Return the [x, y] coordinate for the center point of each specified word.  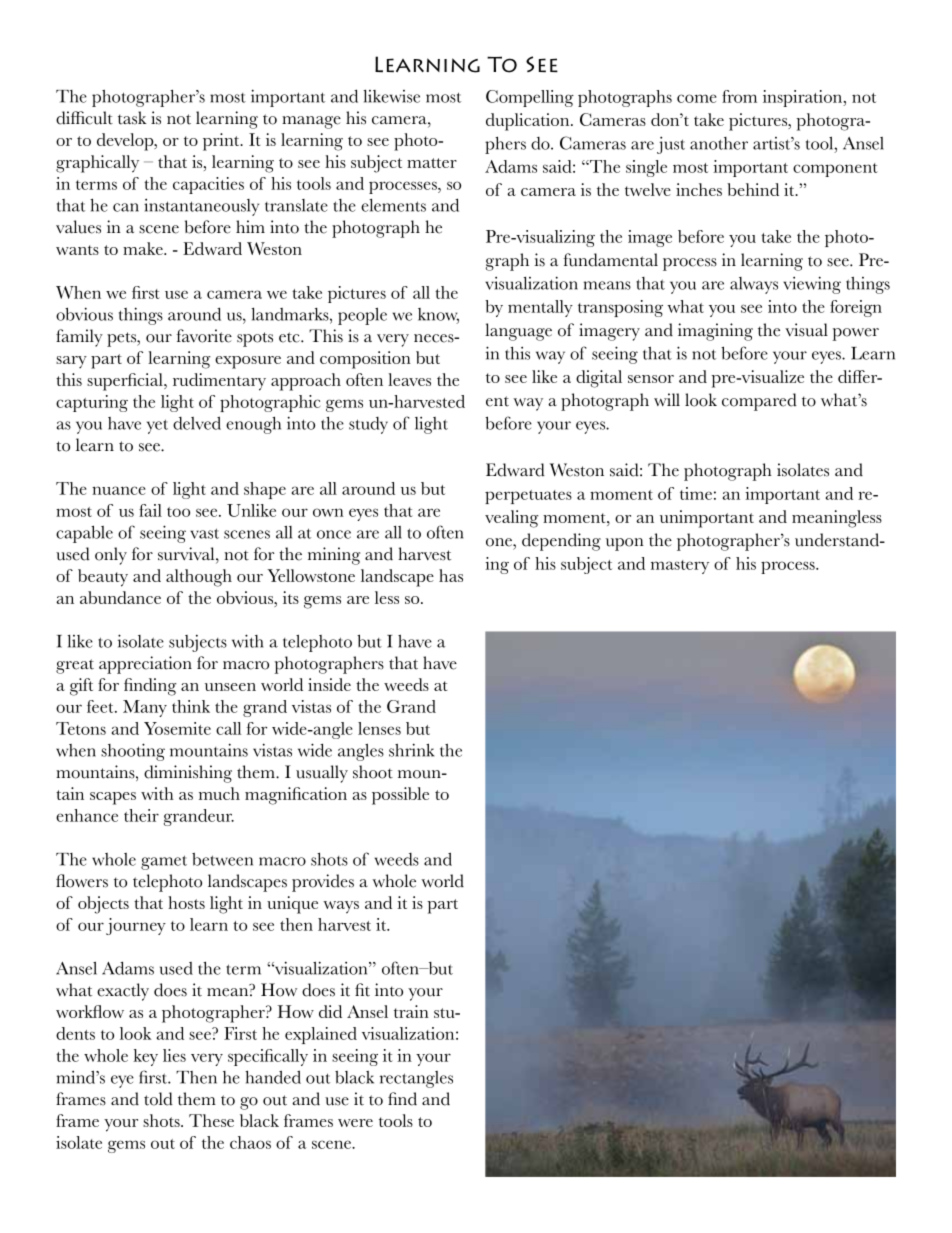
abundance [120, 597]
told [158, 1099]
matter [432, 163]
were [355, 1123]
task [132, 118]
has [451, 575]
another [719, 143]
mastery [680, 567]
